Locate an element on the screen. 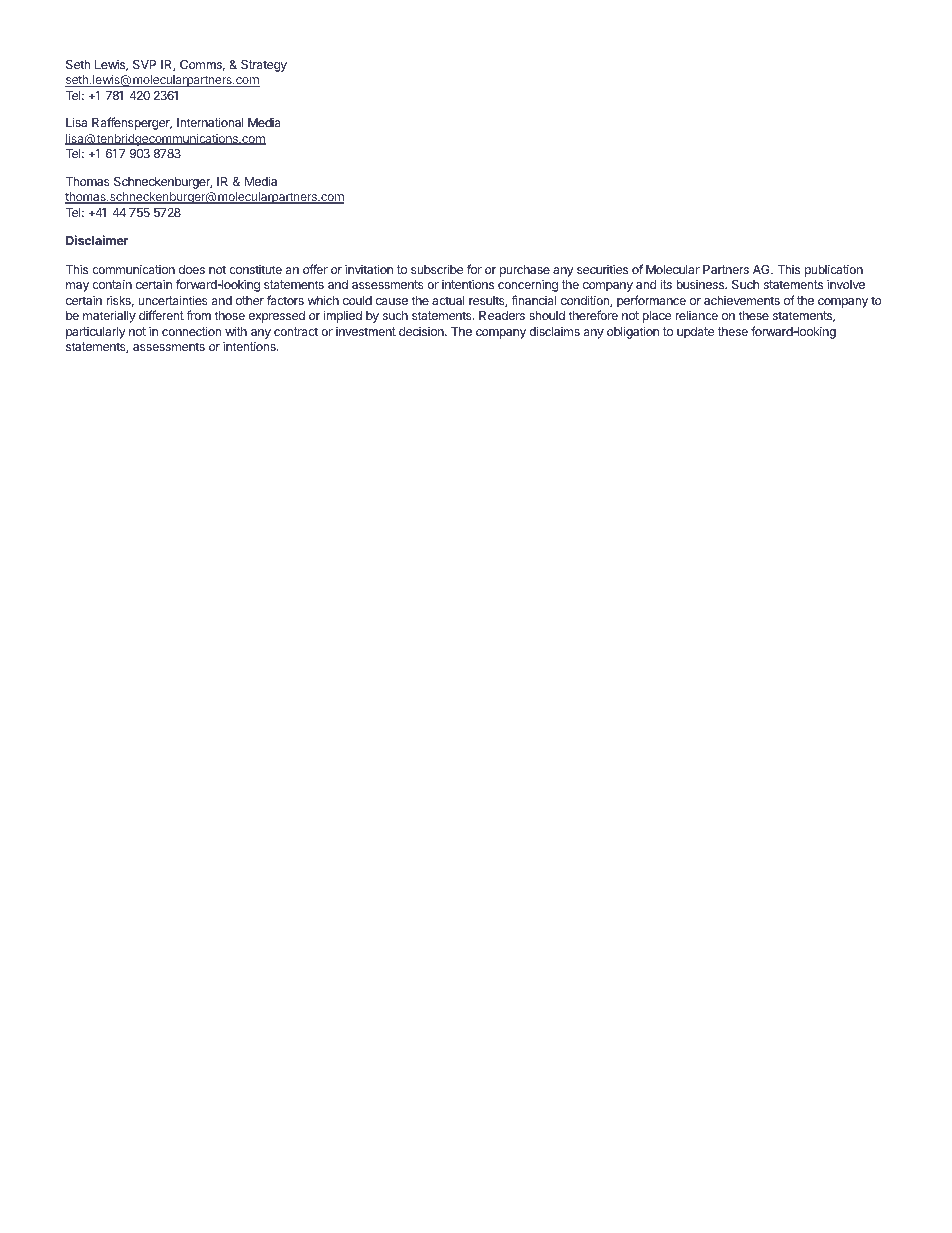 The width and height of the screenshot is (952, 1233). business is located at coordinates (701, 284).
